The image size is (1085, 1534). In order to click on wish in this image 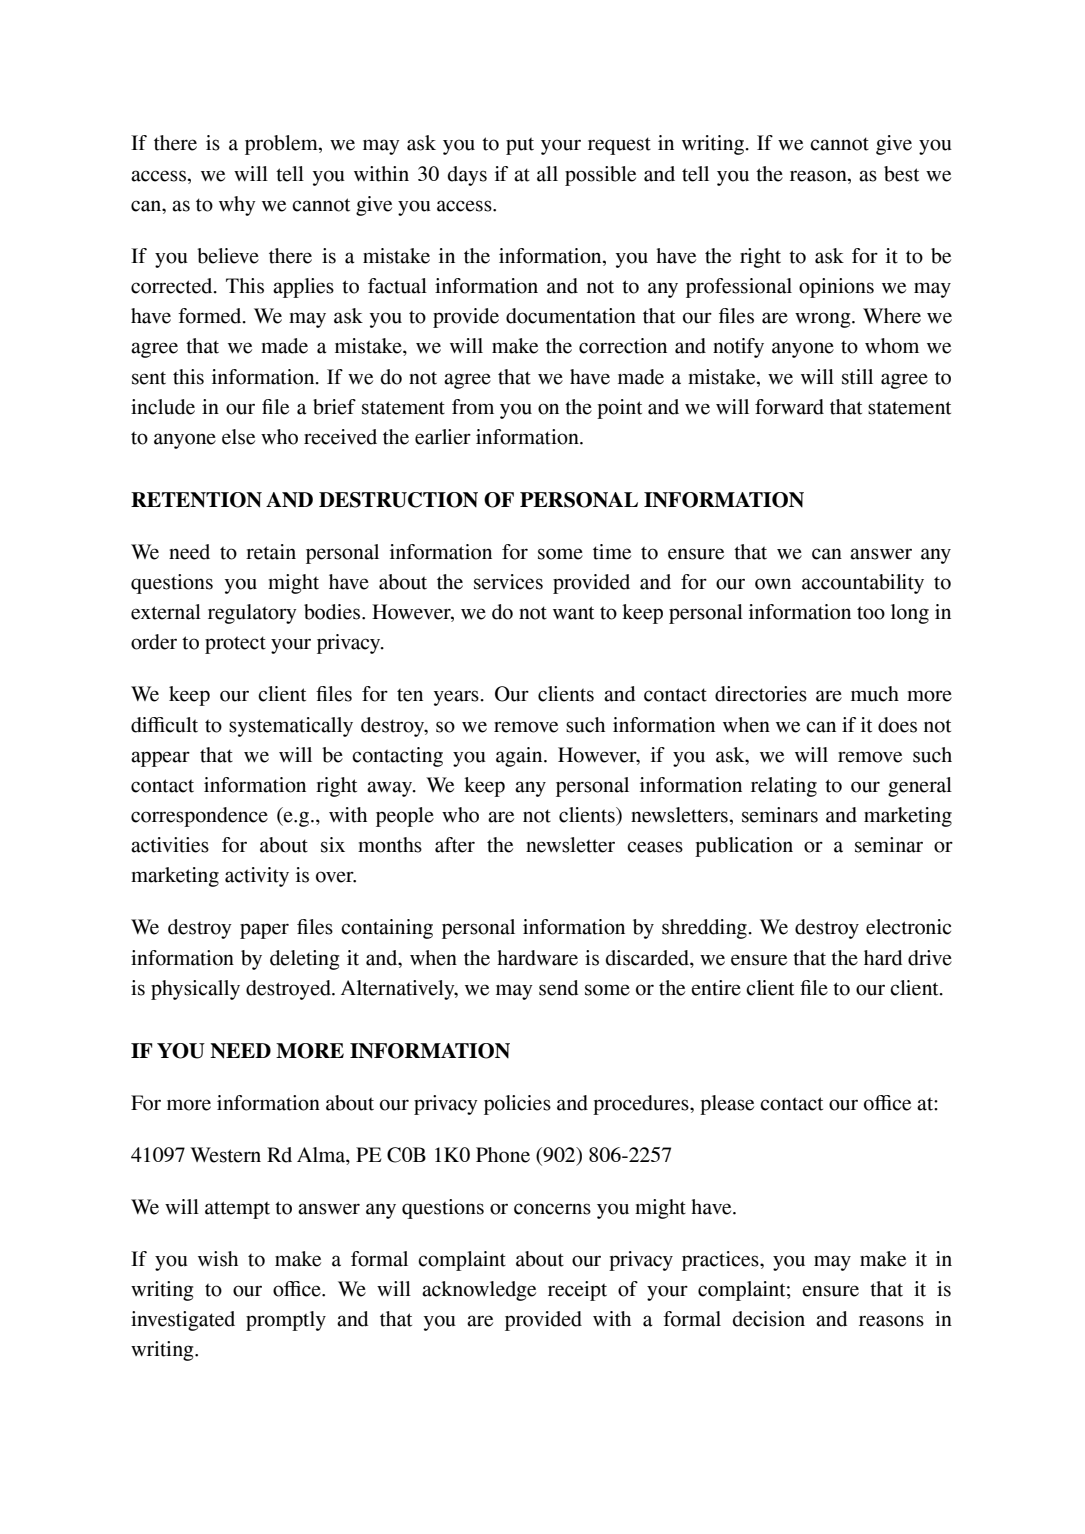, I will do `click(218, 1259)`.
